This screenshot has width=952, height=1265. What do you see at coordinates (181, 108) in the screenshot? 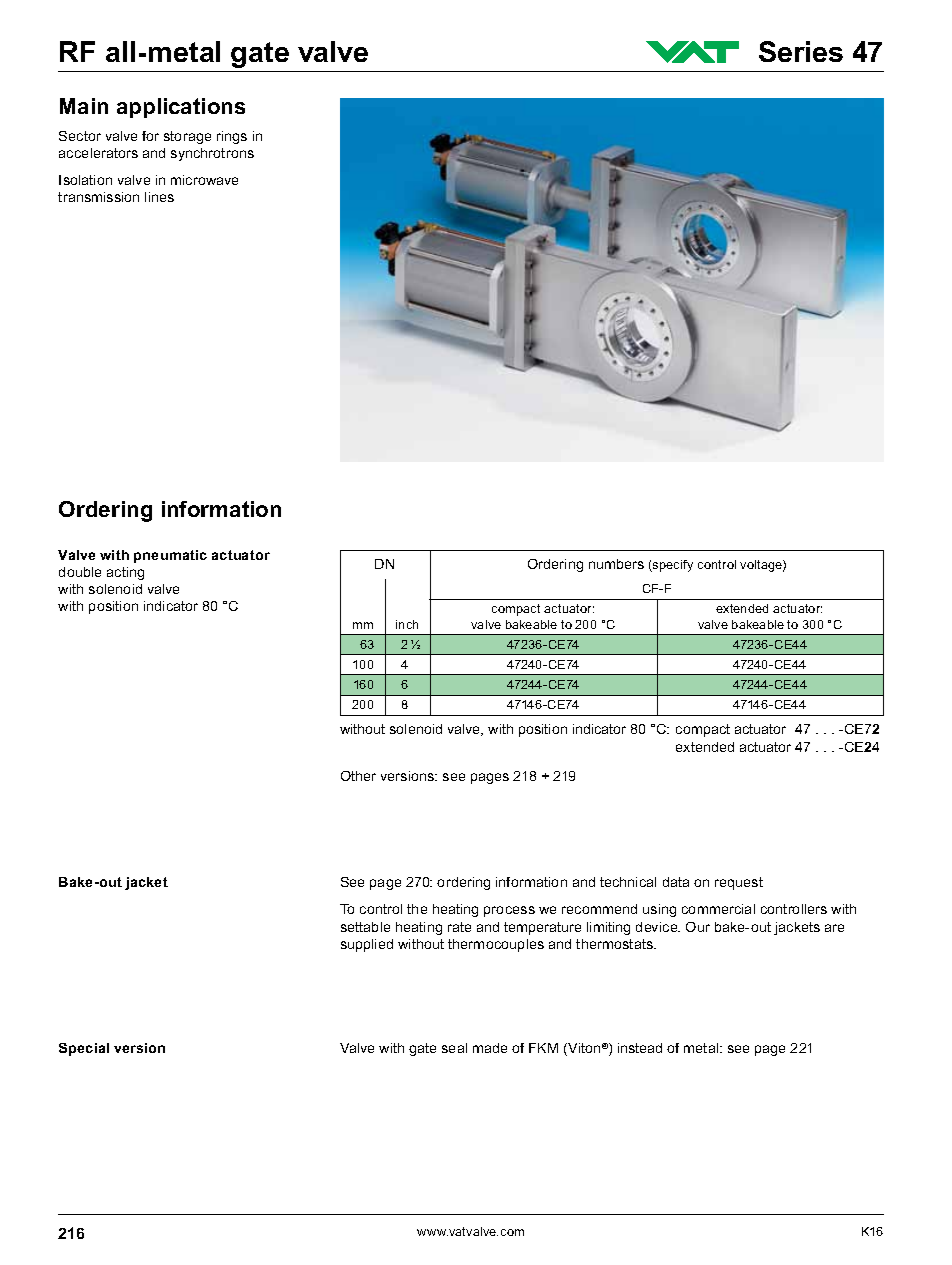
I see `applications` at bounding box center [181, 108].
